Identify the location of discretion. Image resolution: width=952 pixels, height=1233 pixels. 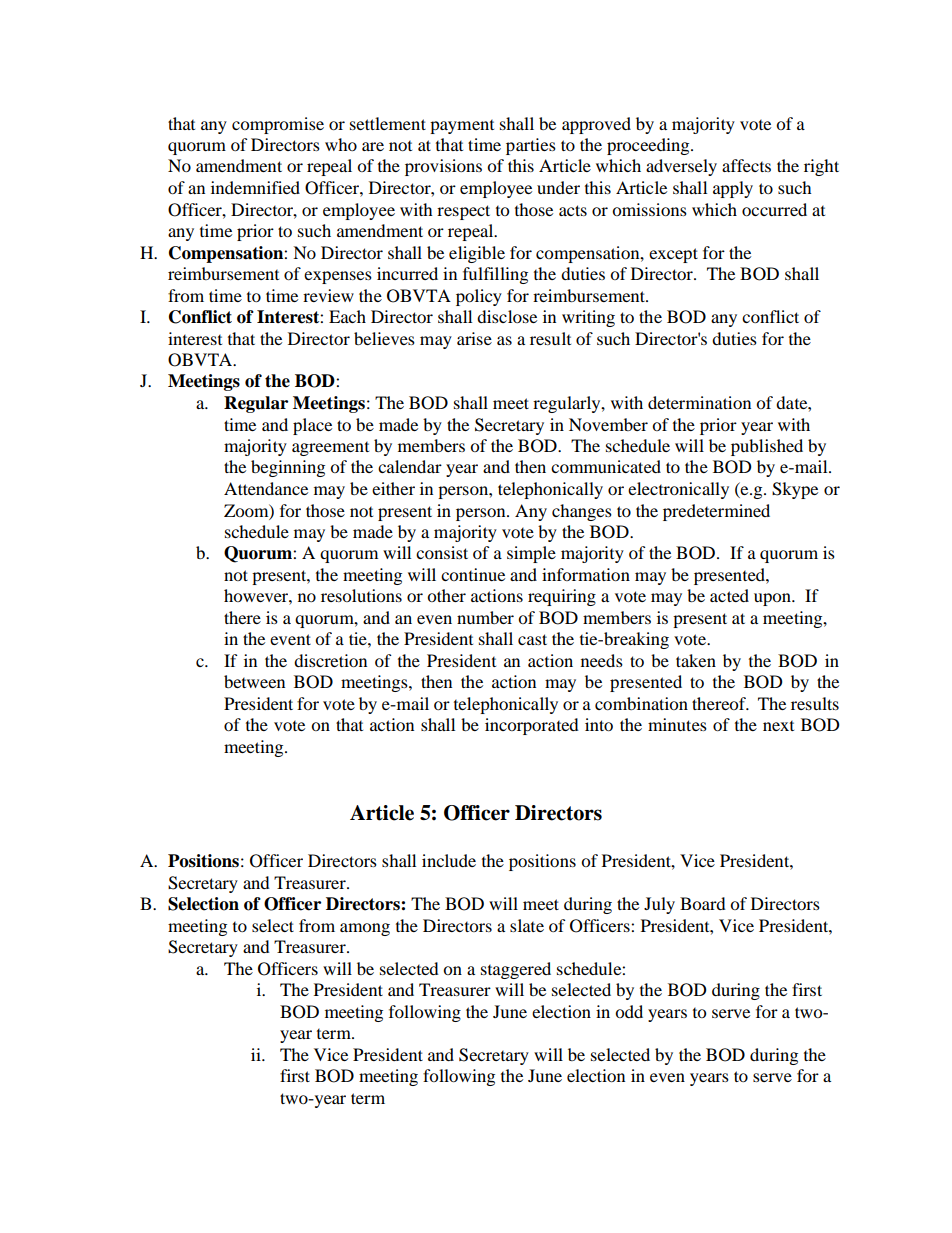
(330, 660).
